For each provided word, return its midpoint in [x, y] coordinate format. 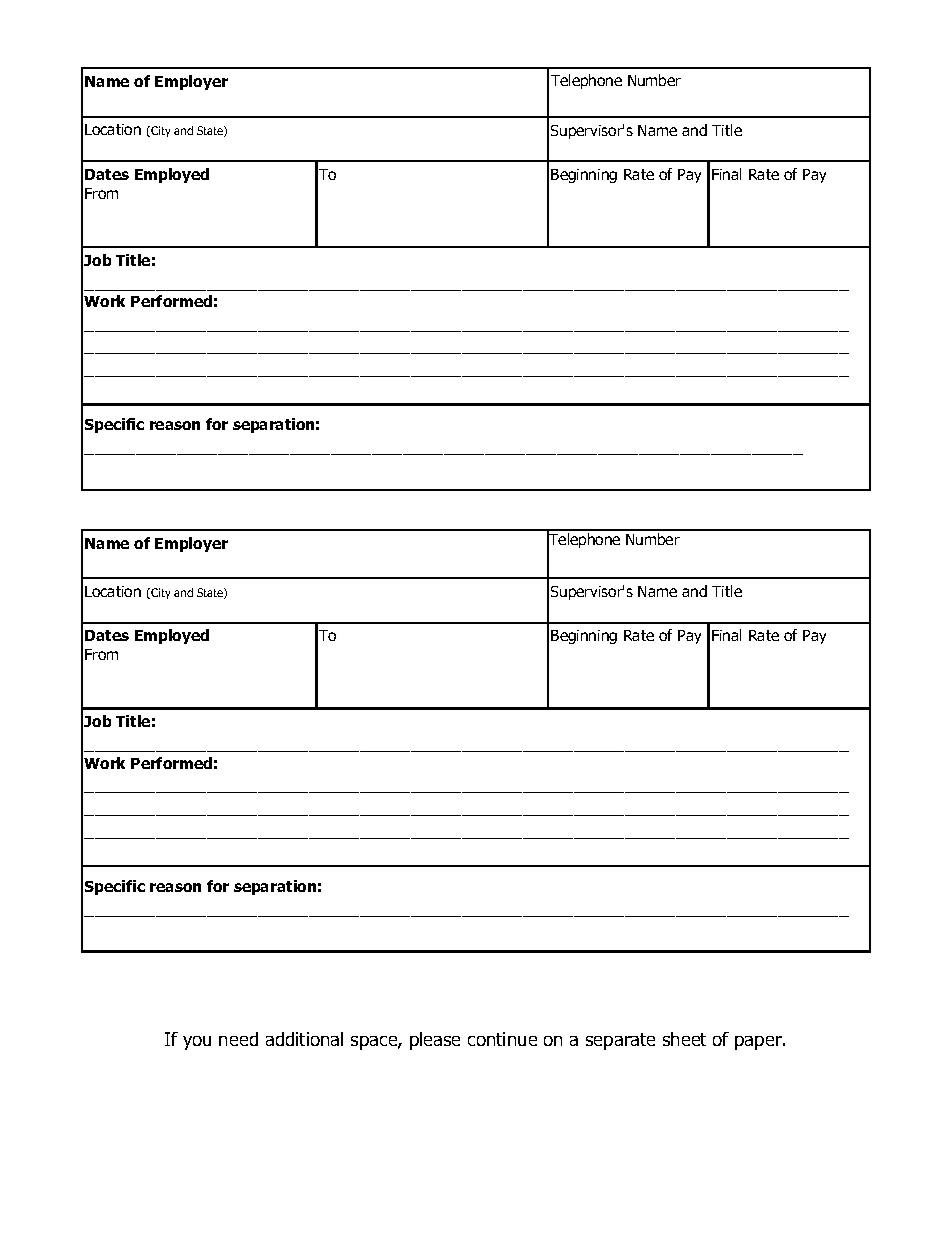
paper [759, 1043]
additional [304, 1039]
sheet [684, 1039]
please [435, 1041]
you [197, 1043]
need [238, 1039]
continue [502, 1039]
